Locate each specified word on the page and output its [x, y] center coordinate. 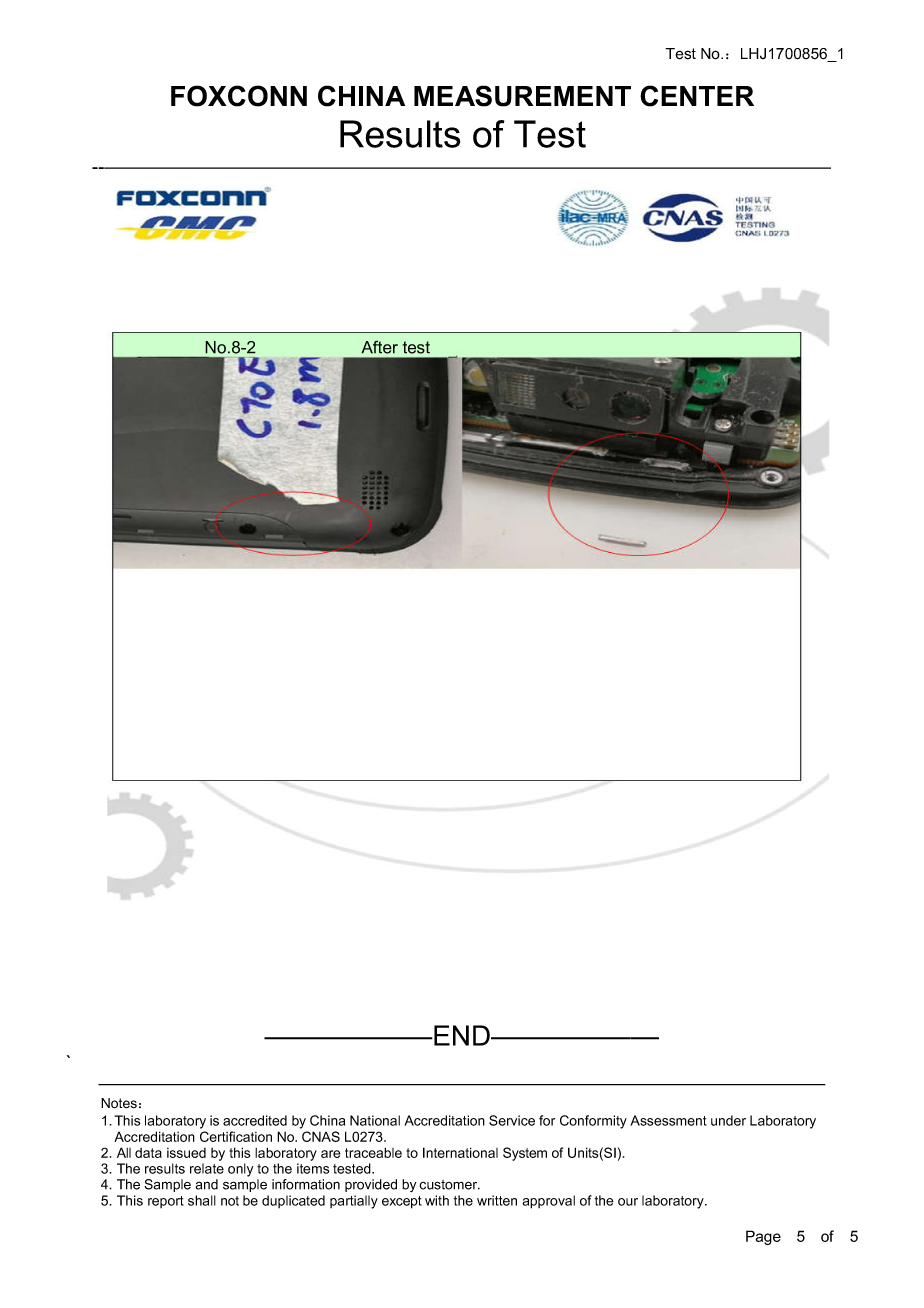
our [628, 1202]
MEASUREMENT [522, 96]
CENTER [697, 96]
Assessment [668, 1120]
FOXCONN [239, 96]
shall [202, 1200]
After [379, 347]
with [437, 1200]
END [462, 1035]
